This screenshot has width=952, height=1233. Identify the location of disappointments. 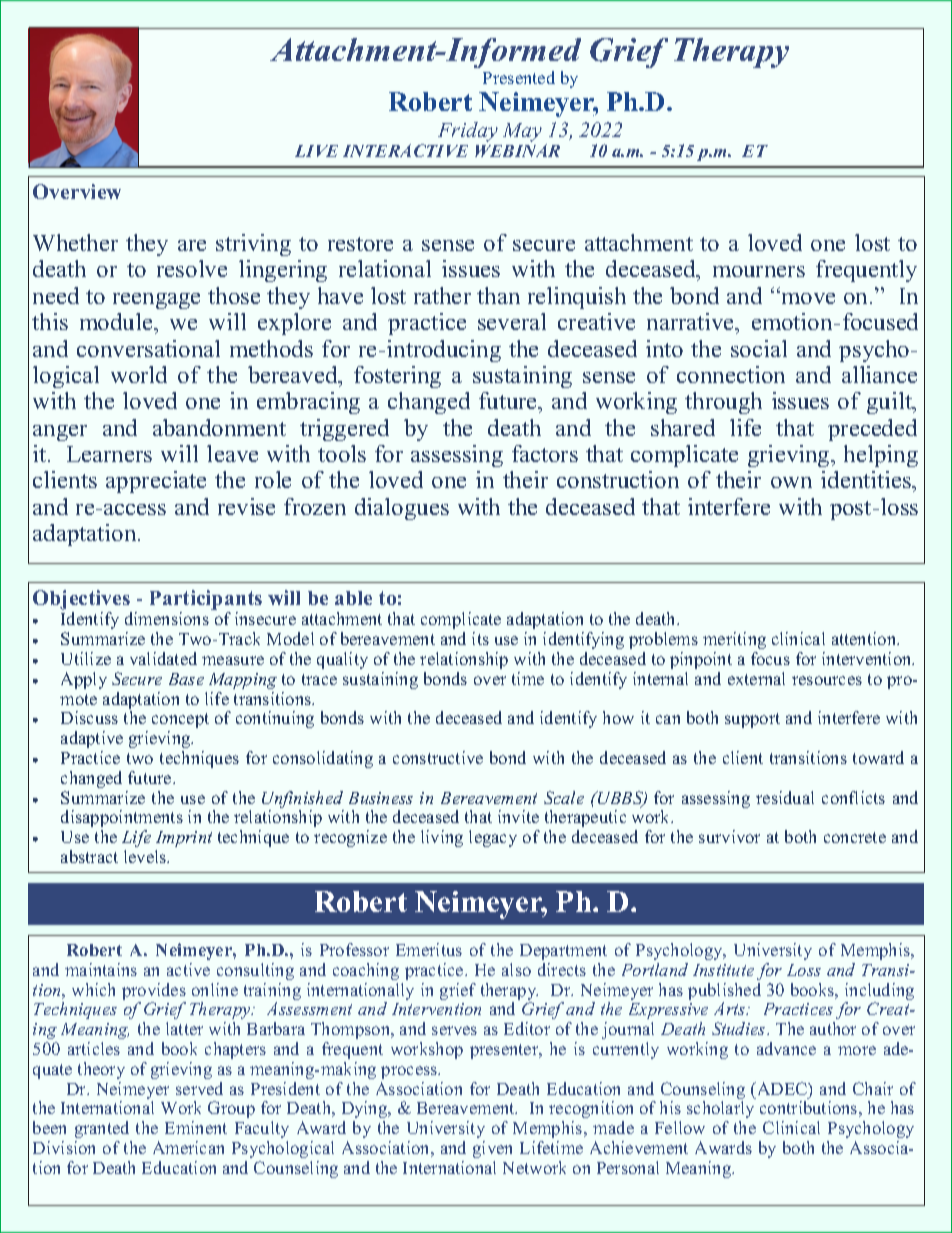
(122, 818).
